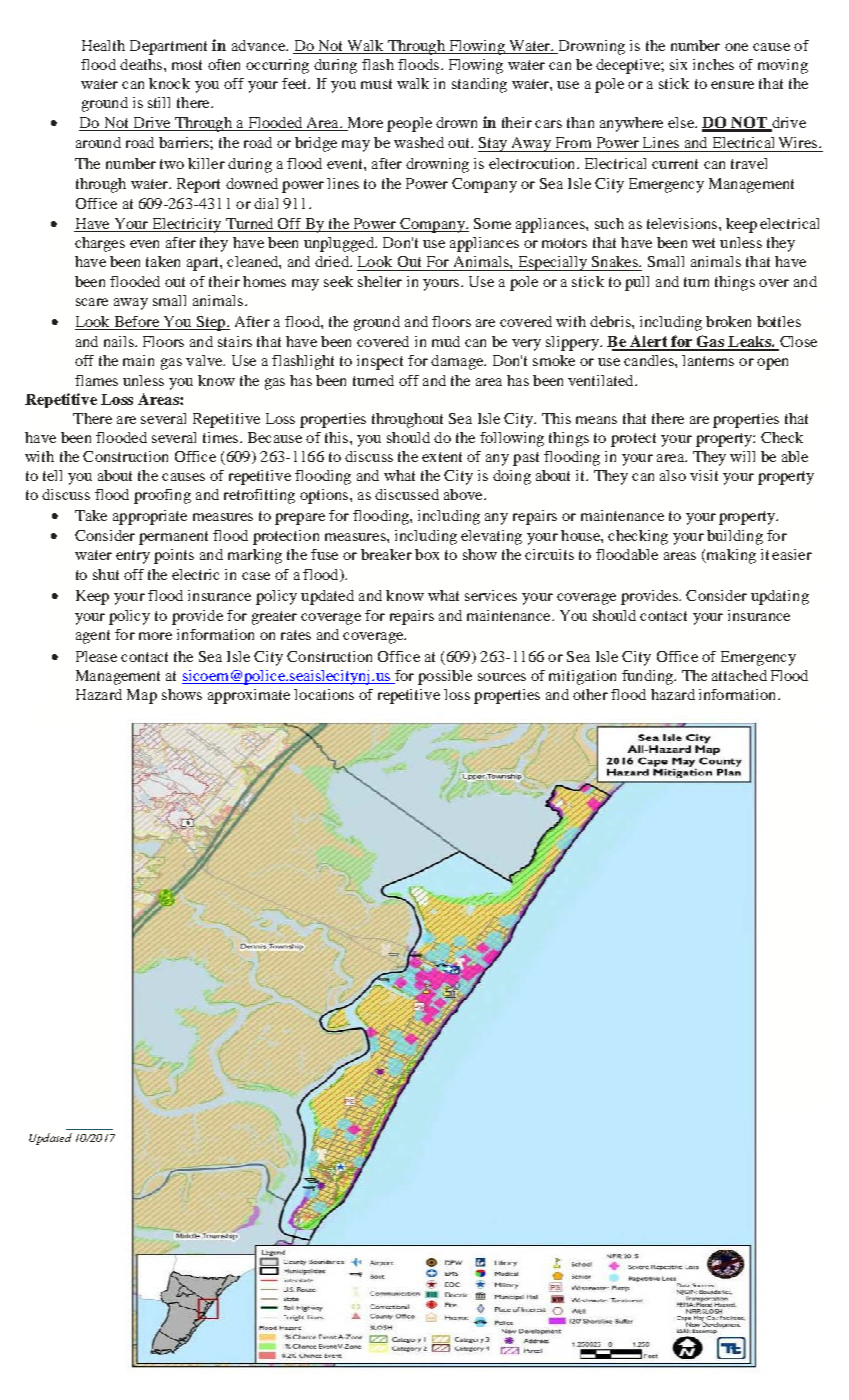 The height and width of the screenshot is (1400, 849). What do you see at coordinates (376, 84) in the screenshot?
I see `must` at bounding box center [376, 84].
